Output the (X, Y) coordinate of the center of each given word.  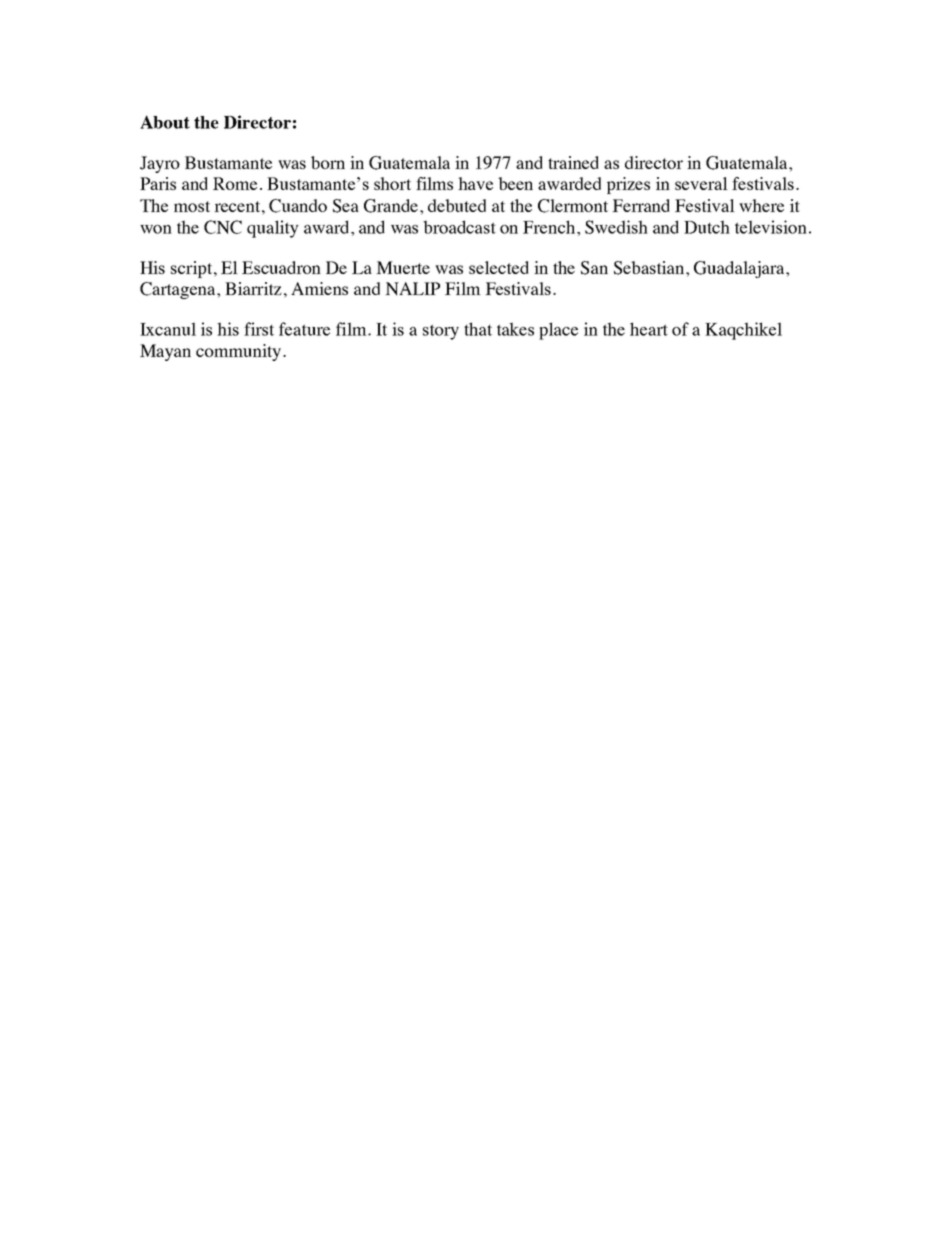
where (761, 205)
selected (499, 267)
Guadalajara (740, 269)
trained (573, 162)
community (240, 352)
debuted (457, 205)
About (165, 122)
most (192, 206)
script (193, 269)
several (701, 183)
